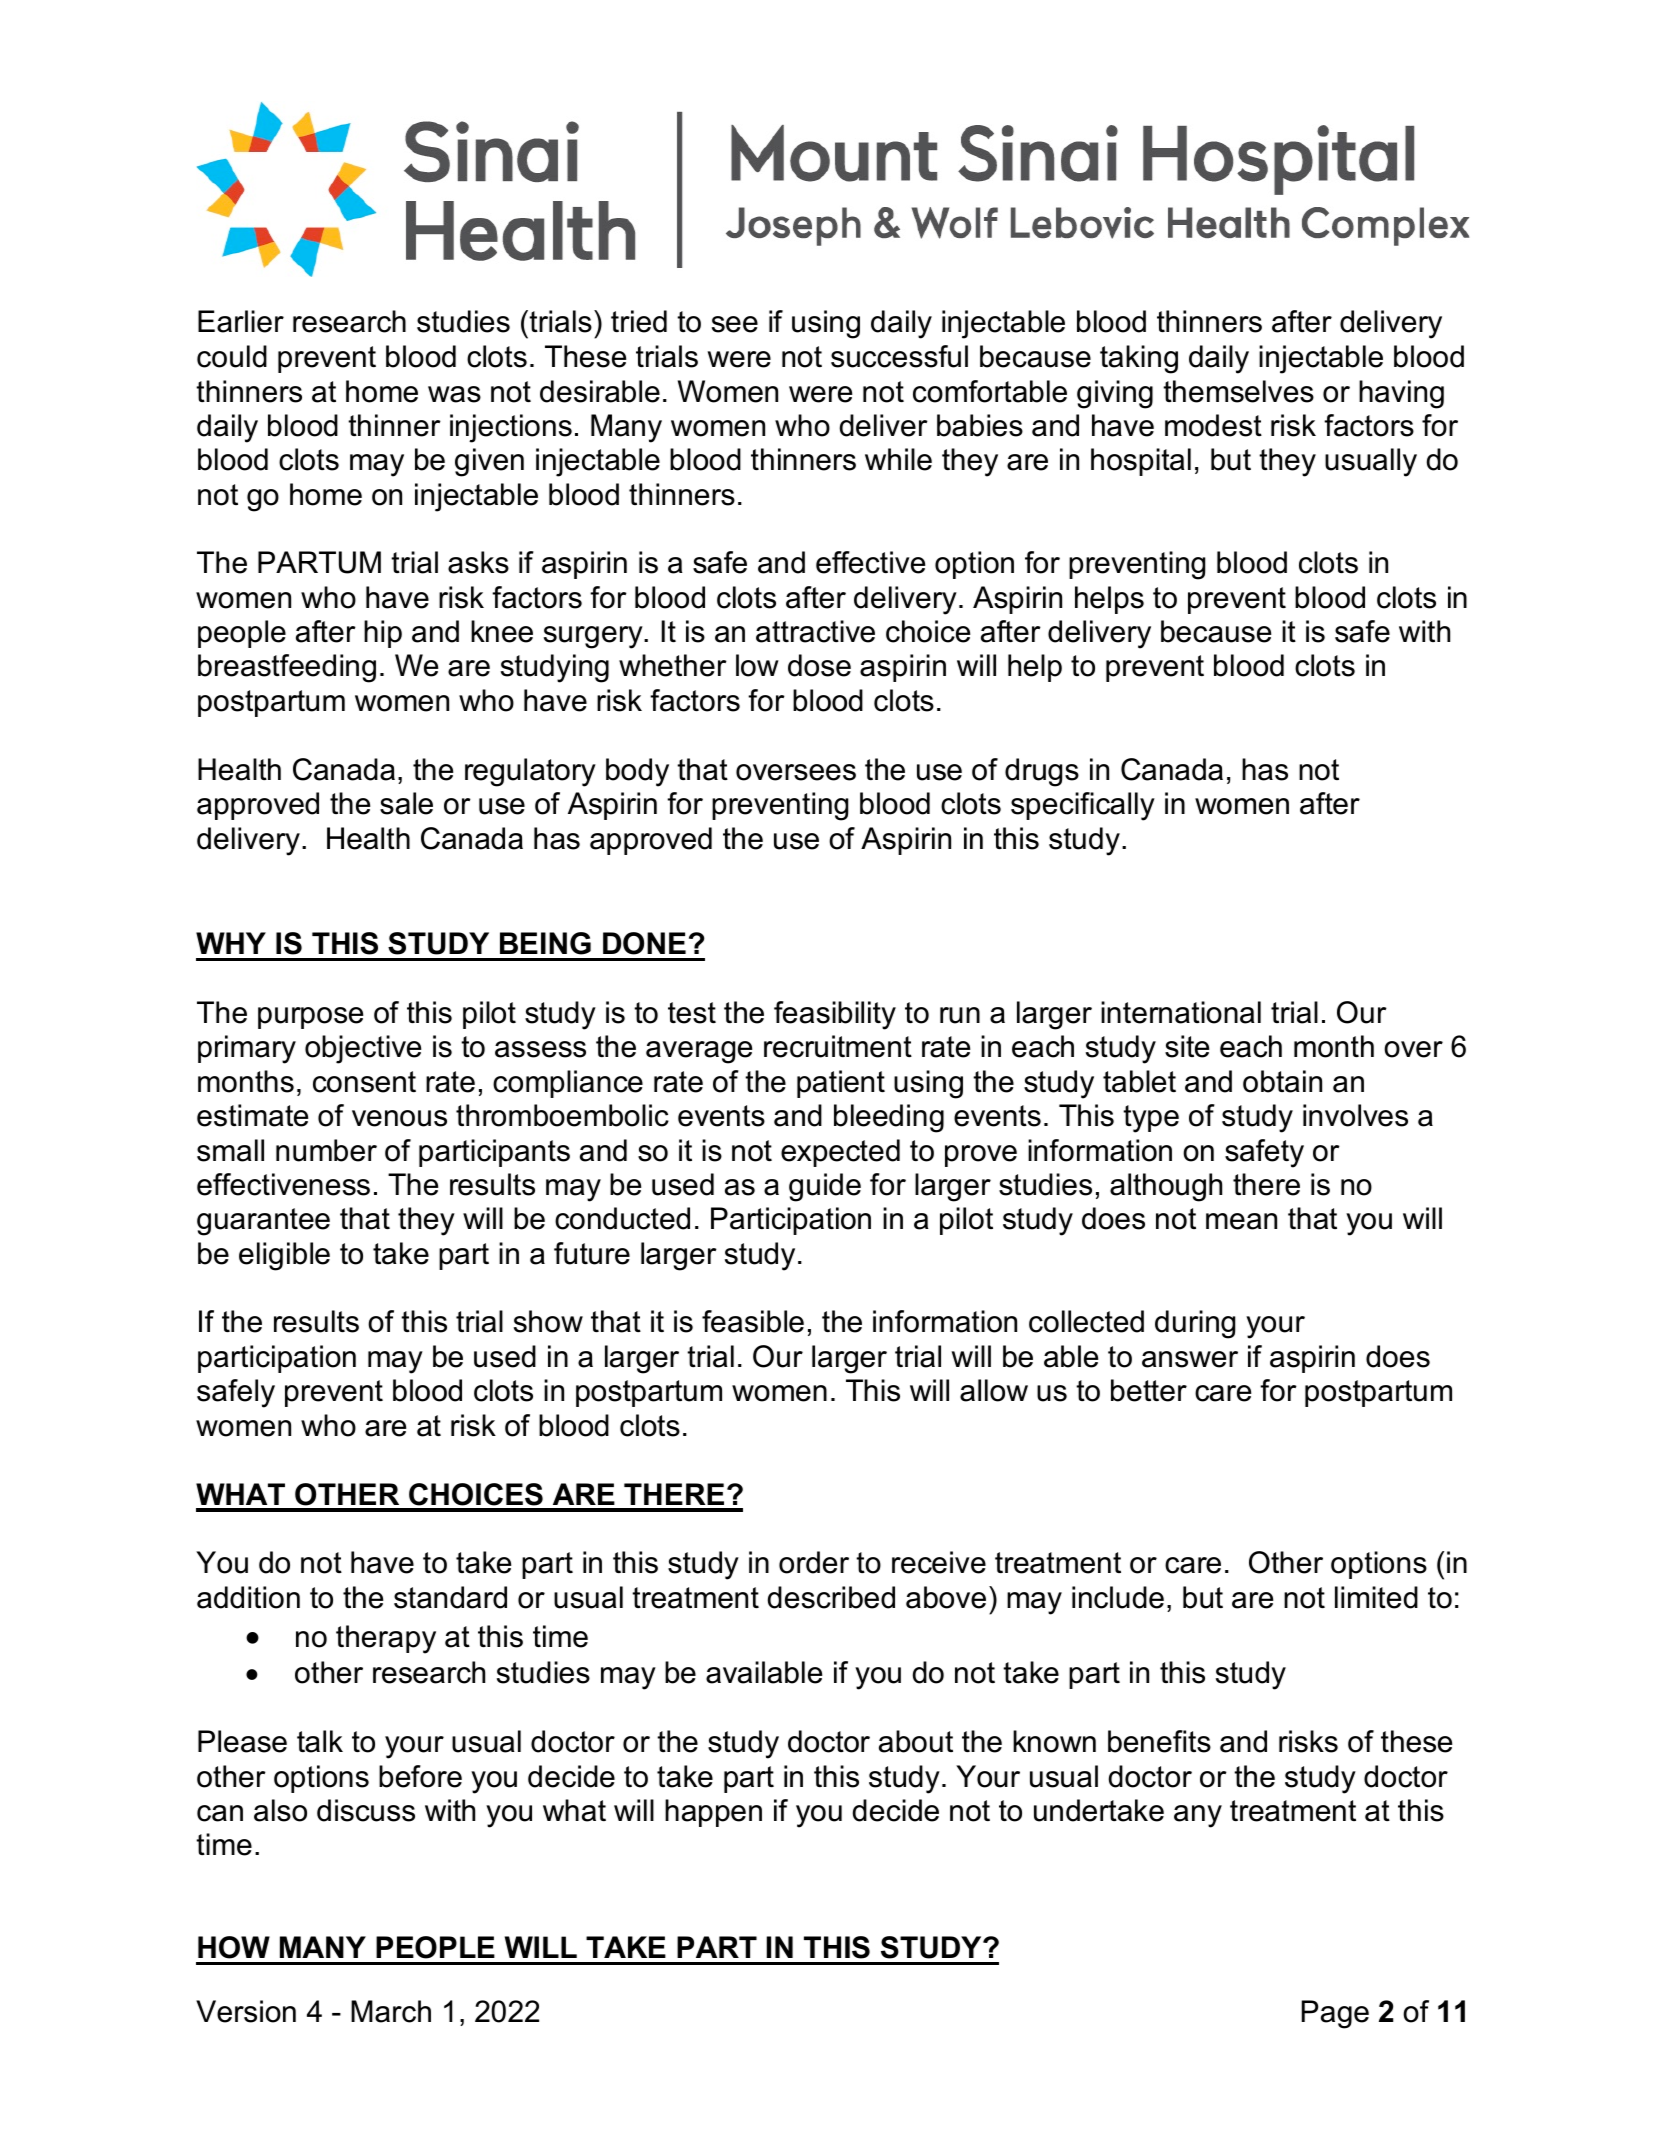 This document has height=2154, width=1665. Describe the element at coordinates (383, 634) in the document. I see `hip` at that location.
